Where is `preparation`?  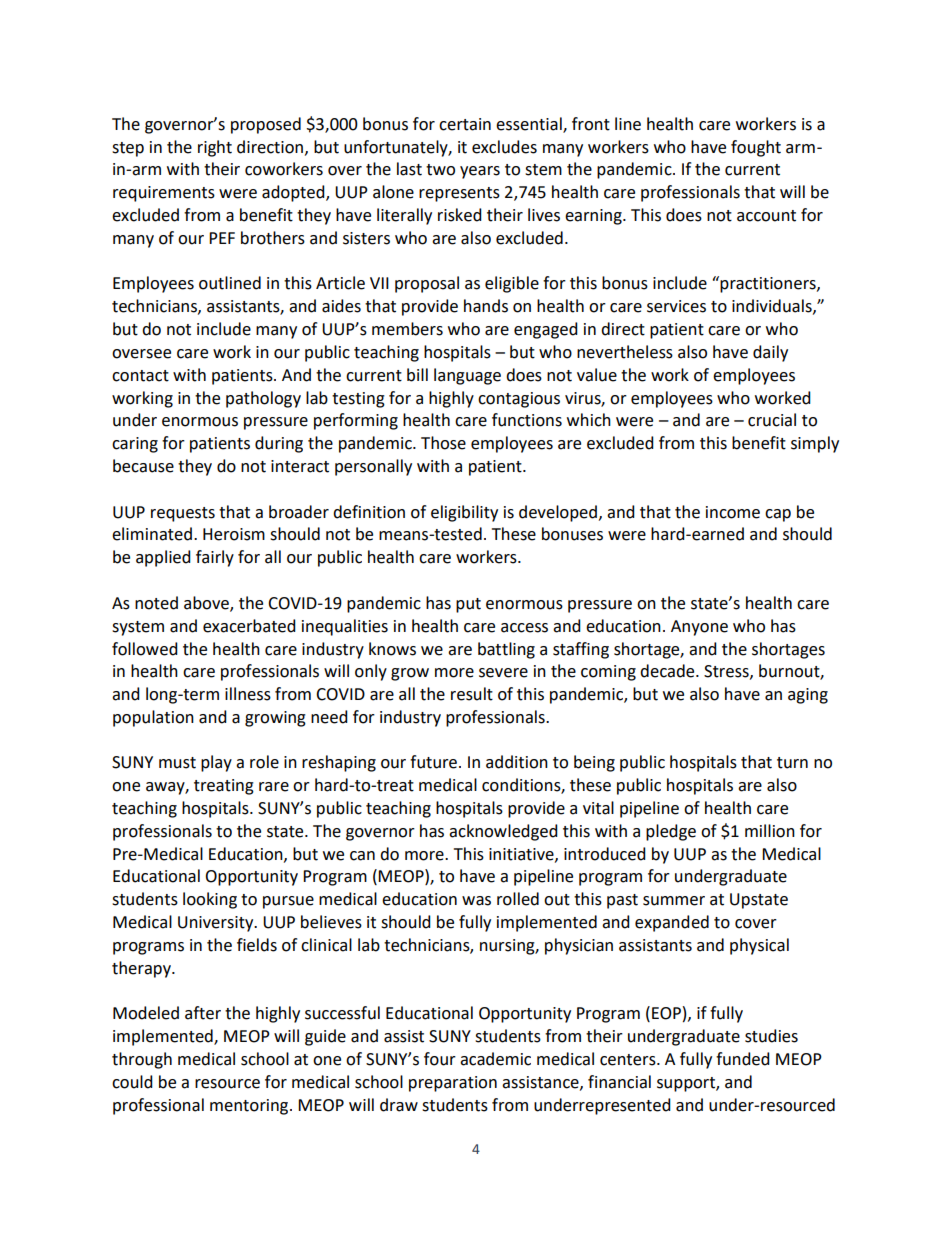 preparation is located at coordinates (453, 1084).
